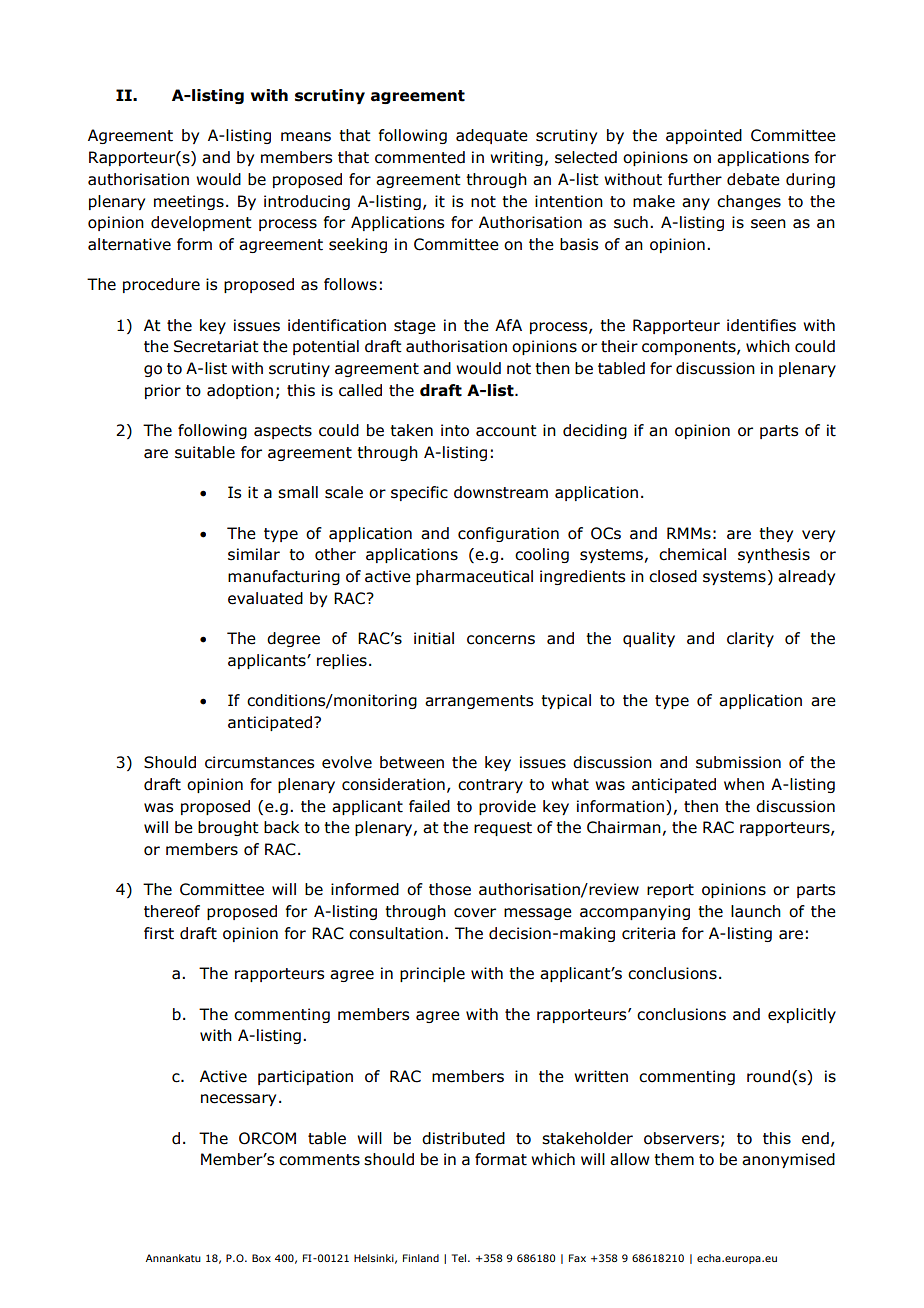  Describe the element at coordinates (254, 554) in the page. I see `similar` at that location.
